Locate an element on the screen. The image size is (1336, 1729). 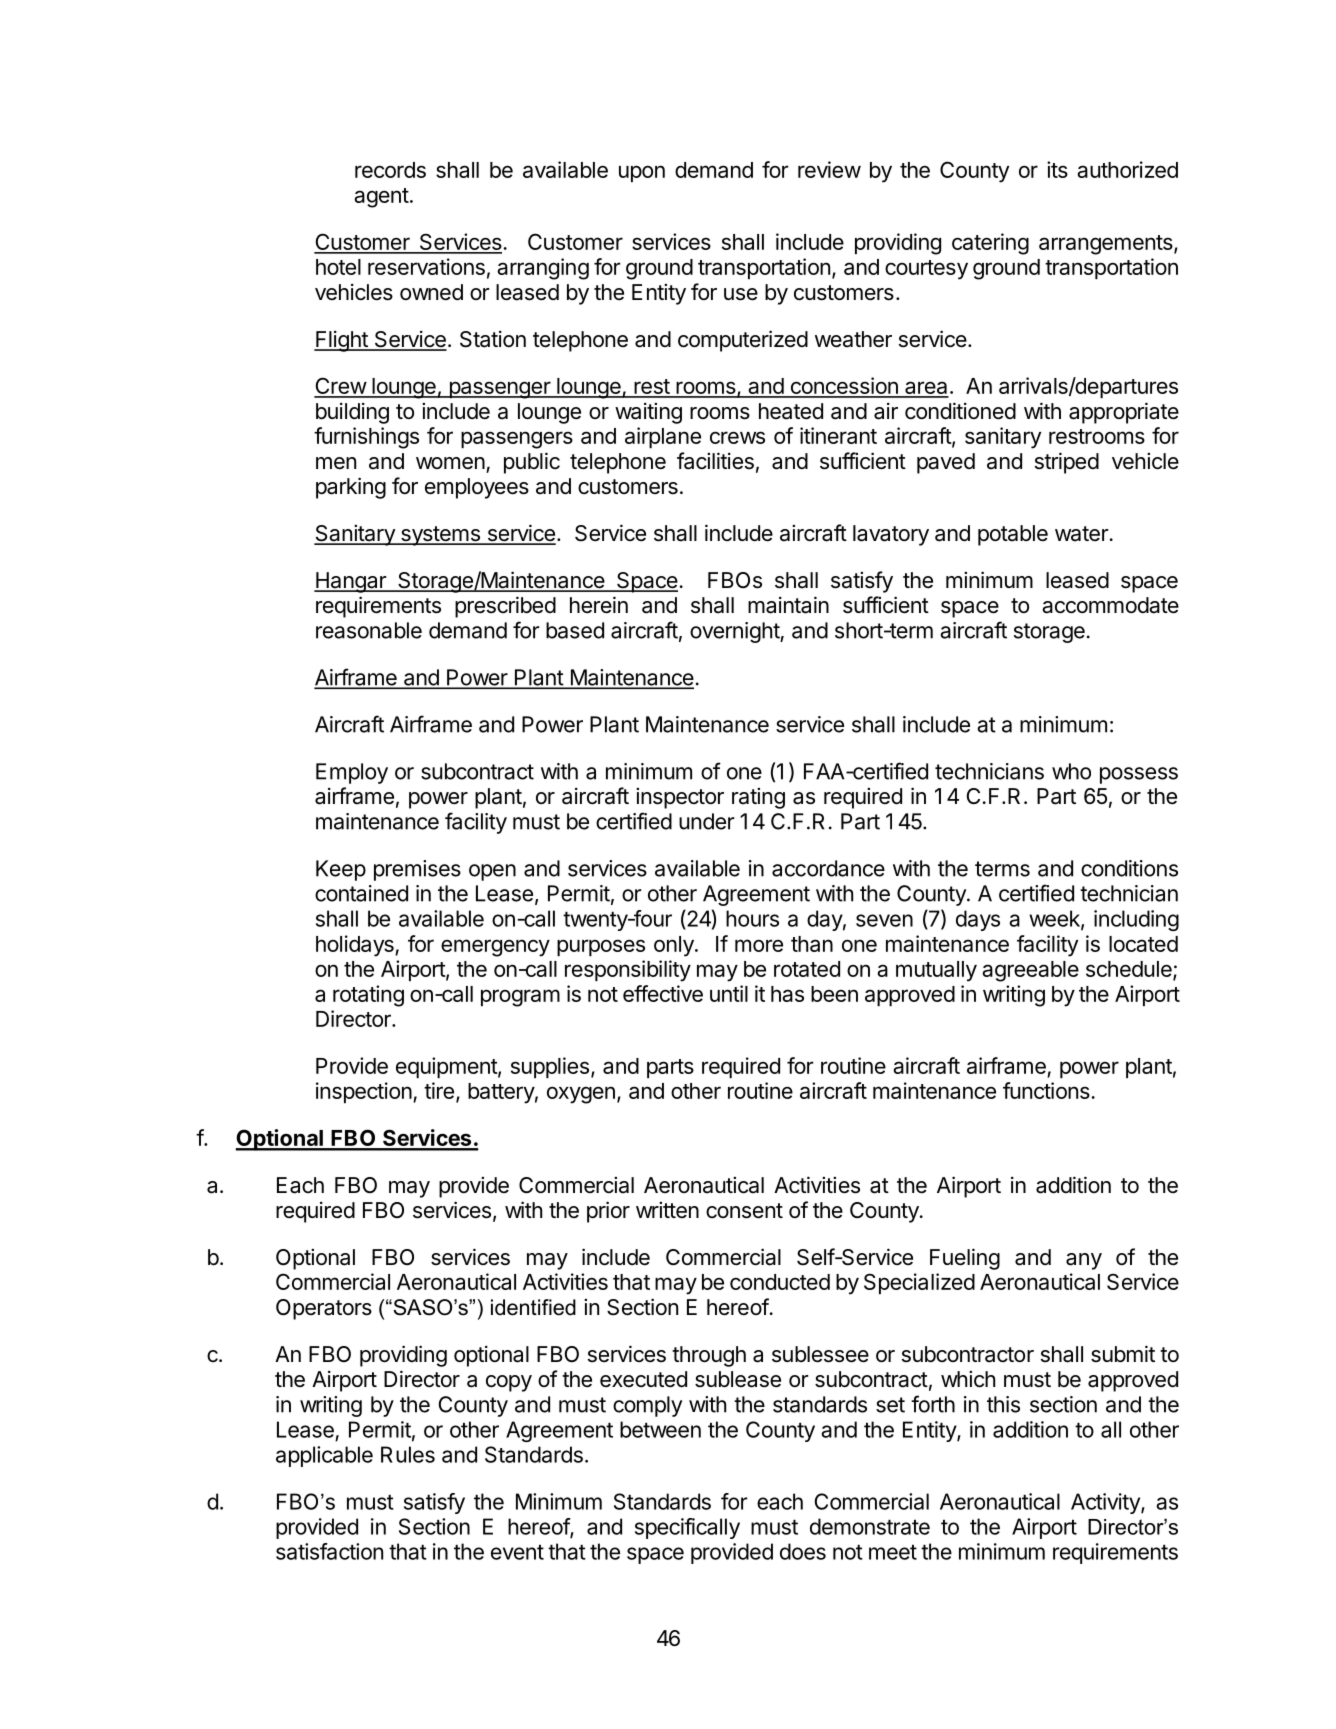
tire is located at coordinates (439, 1090).
